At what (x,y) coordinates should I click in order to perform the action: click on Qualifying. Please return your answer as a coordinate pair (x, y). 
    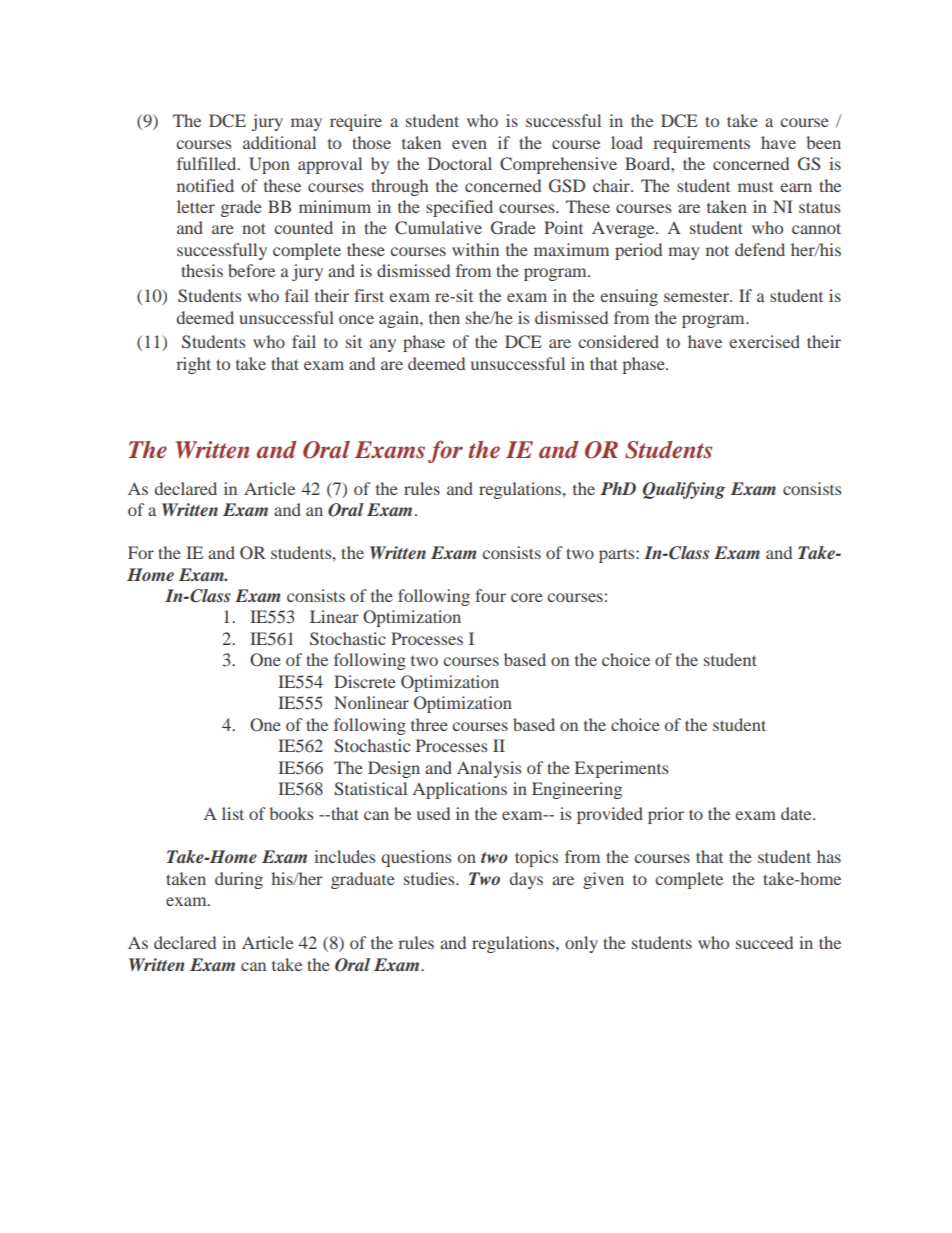
    Looking at the image, I should click on (684, 490).
